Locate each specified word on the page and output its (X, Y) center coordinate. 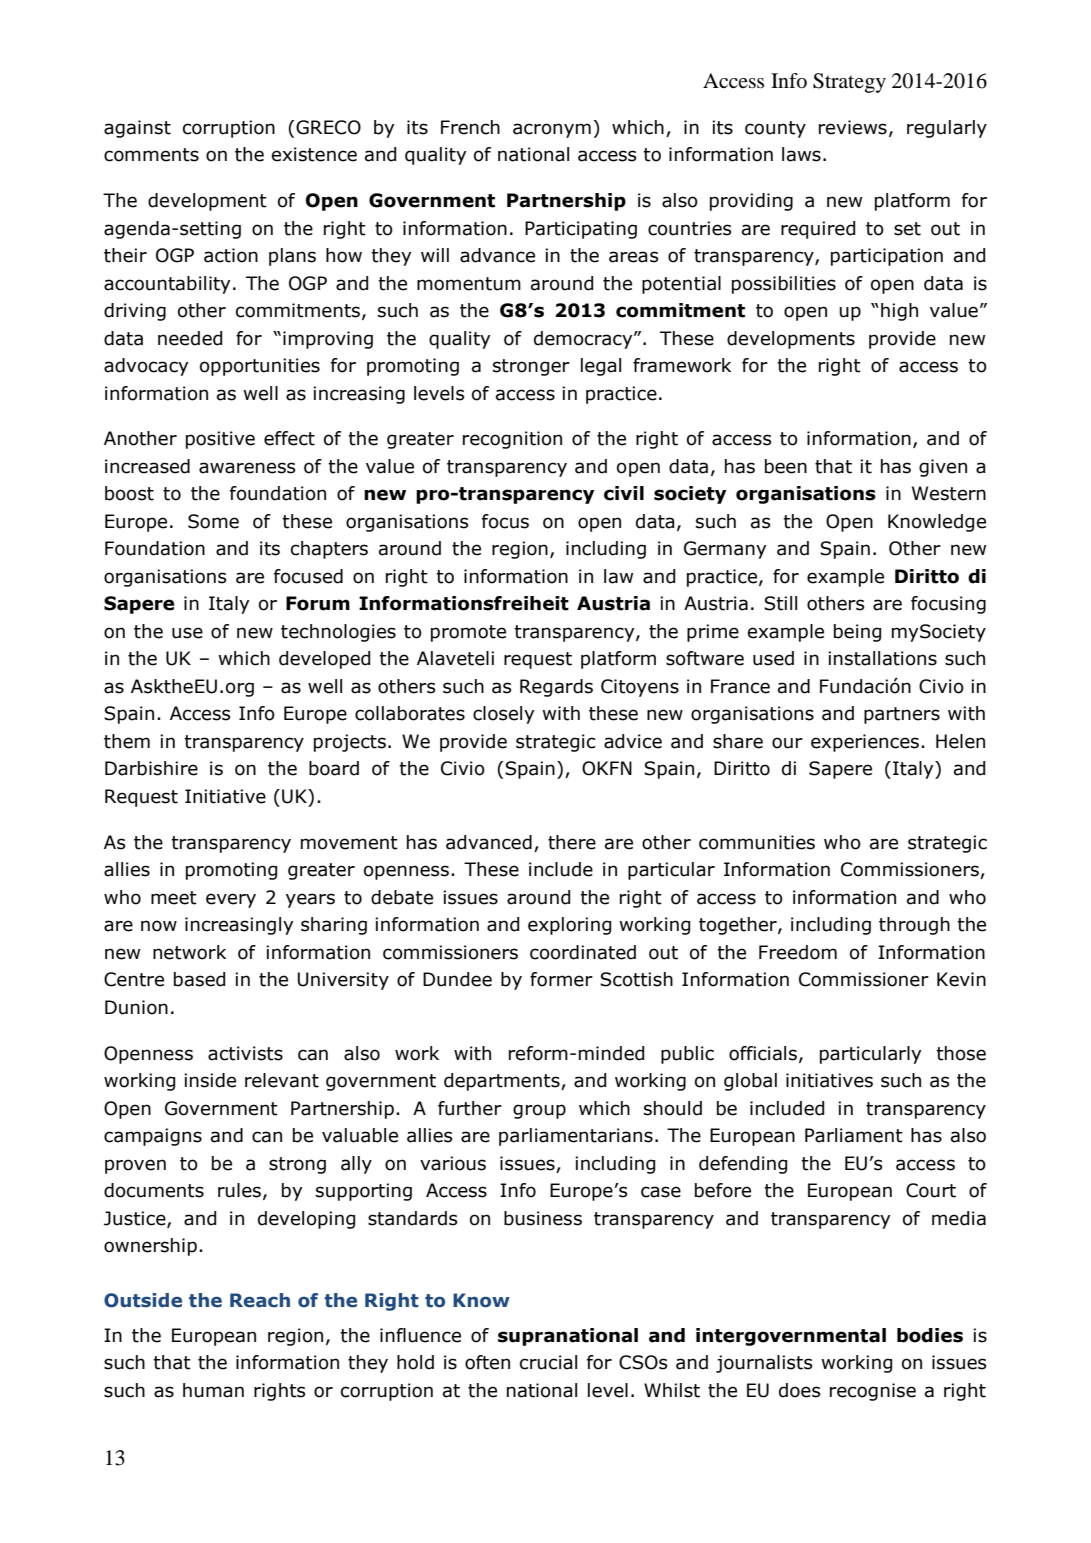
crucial (548, 1362)
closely (504, 715)
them (127, 741)
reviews (853, 127)
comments (151, 155)
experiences (865, 743)
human (213, 1390)
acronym (552, 130)
